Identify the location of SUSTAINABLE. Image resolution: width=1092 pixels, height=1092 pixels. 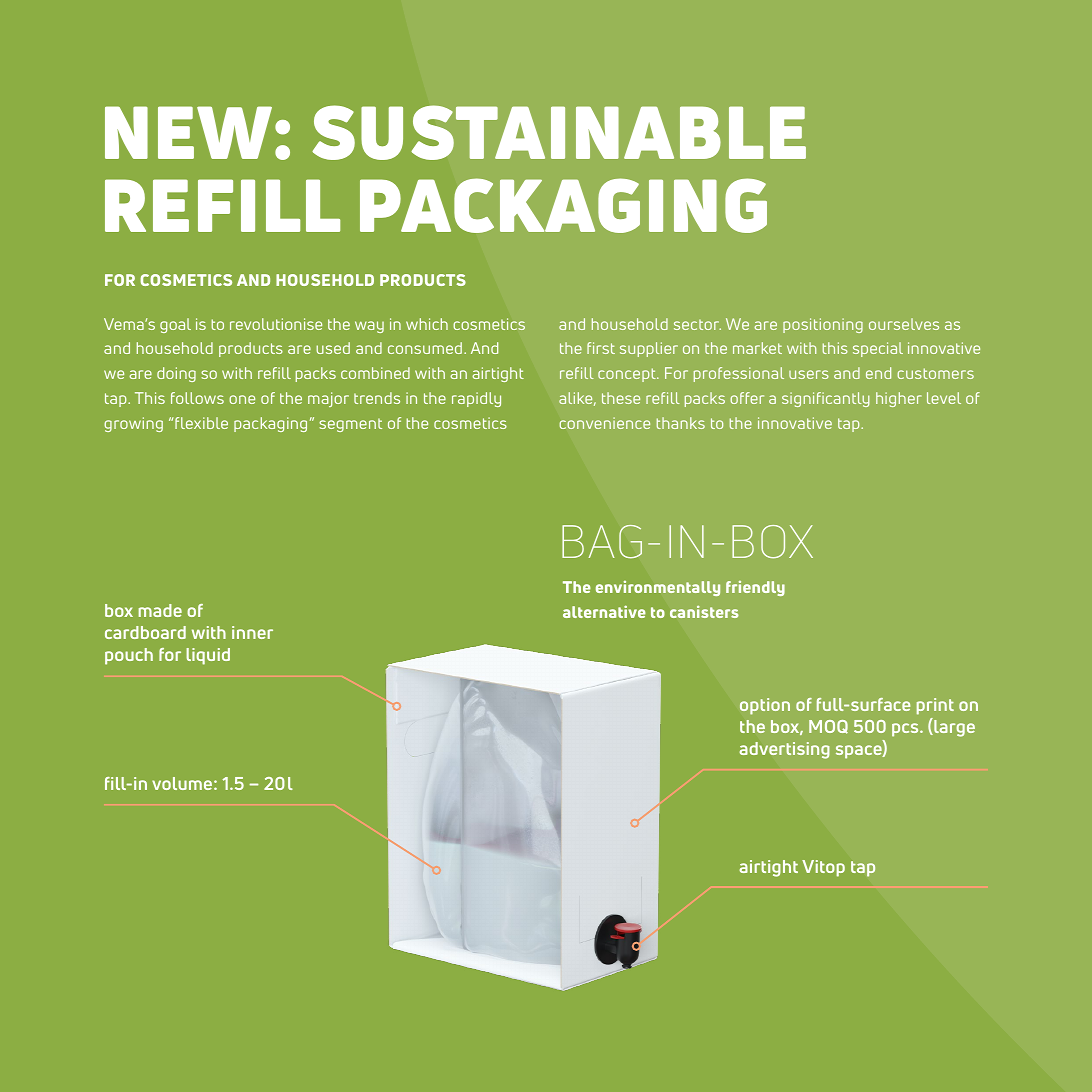
(559, 132).
